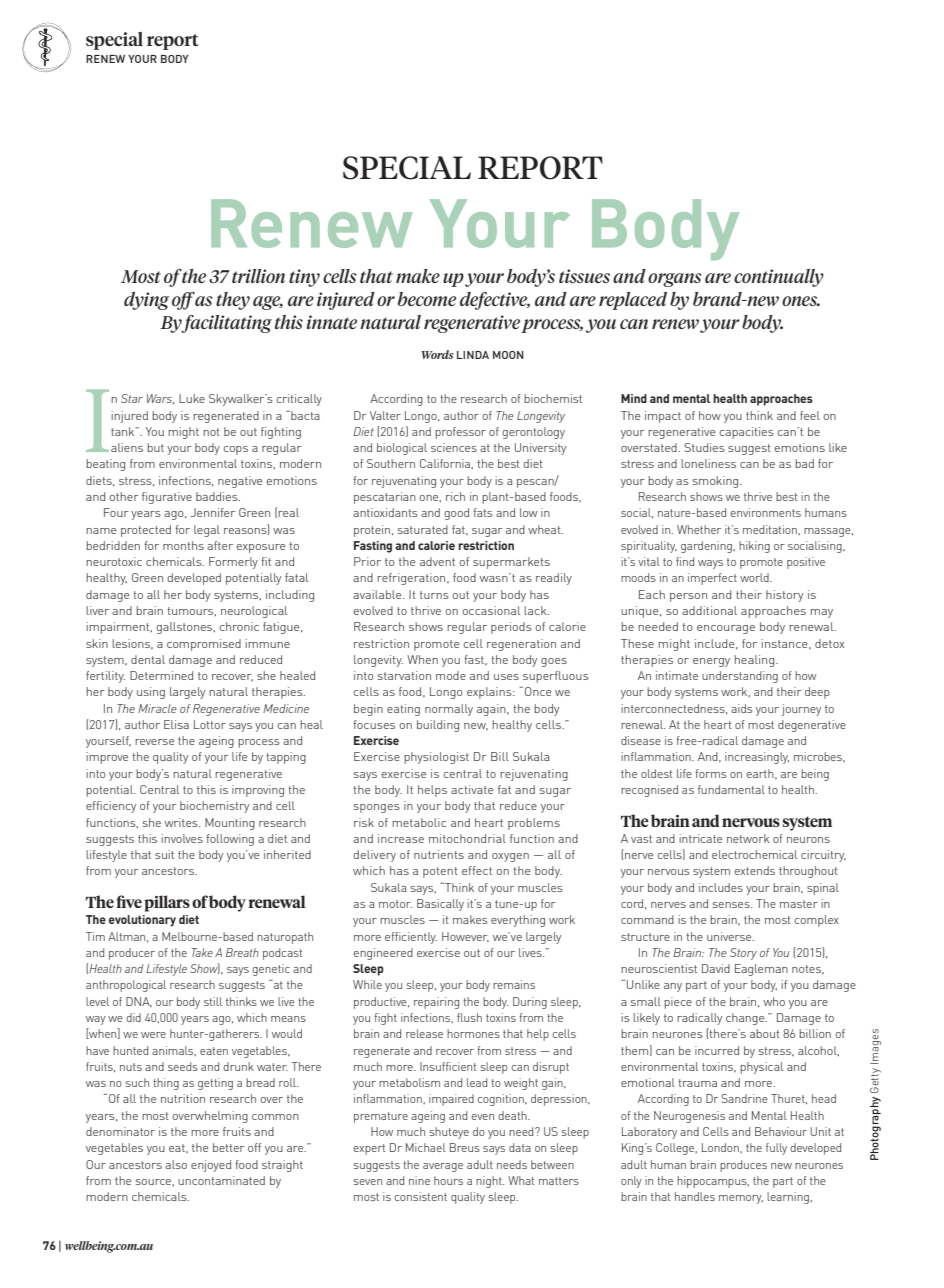 This document has width=944, height=1288. Describe the element at coordinates (495, 301) in the document. I see `defective` at that location.
